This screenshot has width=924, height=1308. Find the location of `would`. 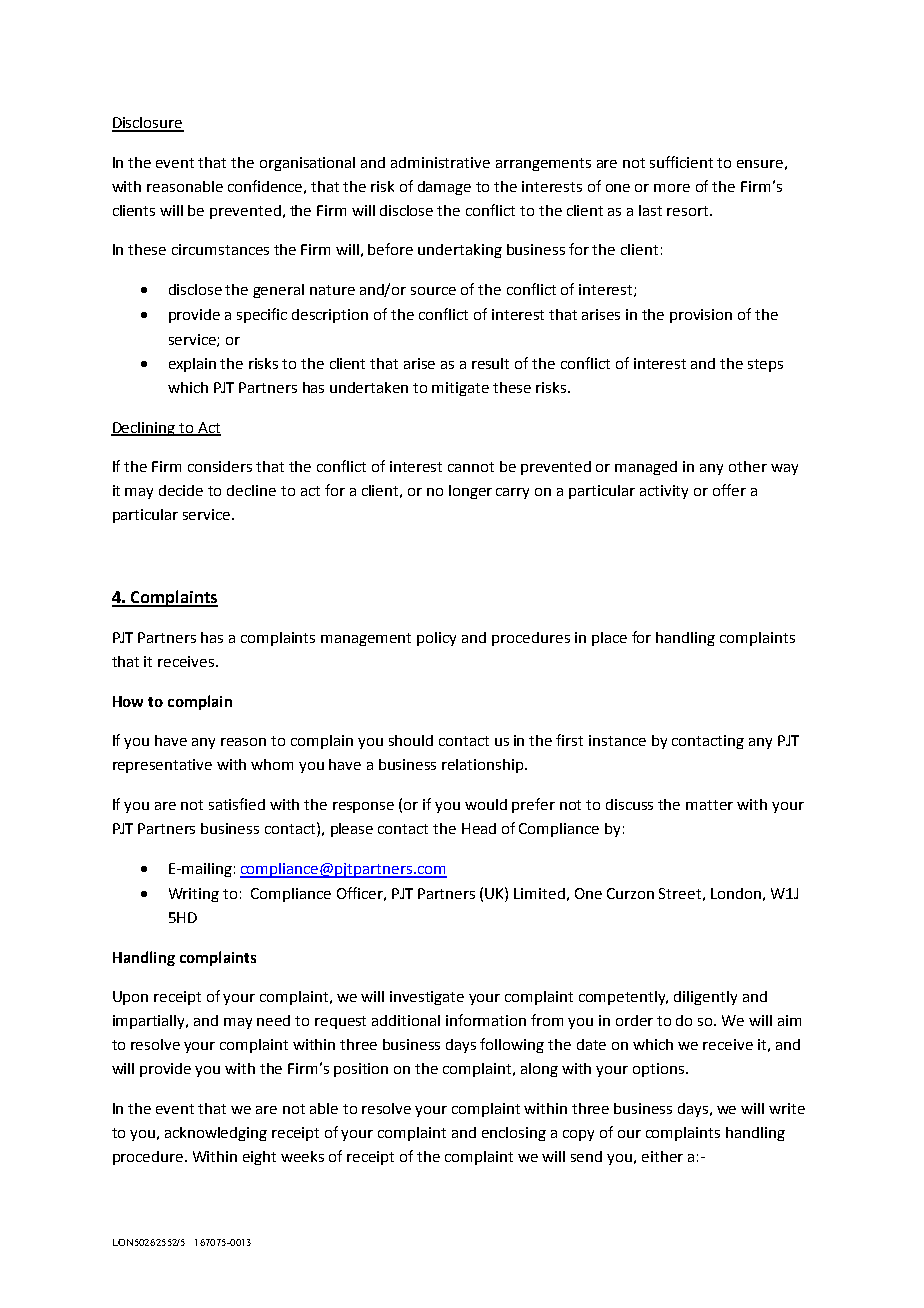

would is located at coordinates (486, 804).
